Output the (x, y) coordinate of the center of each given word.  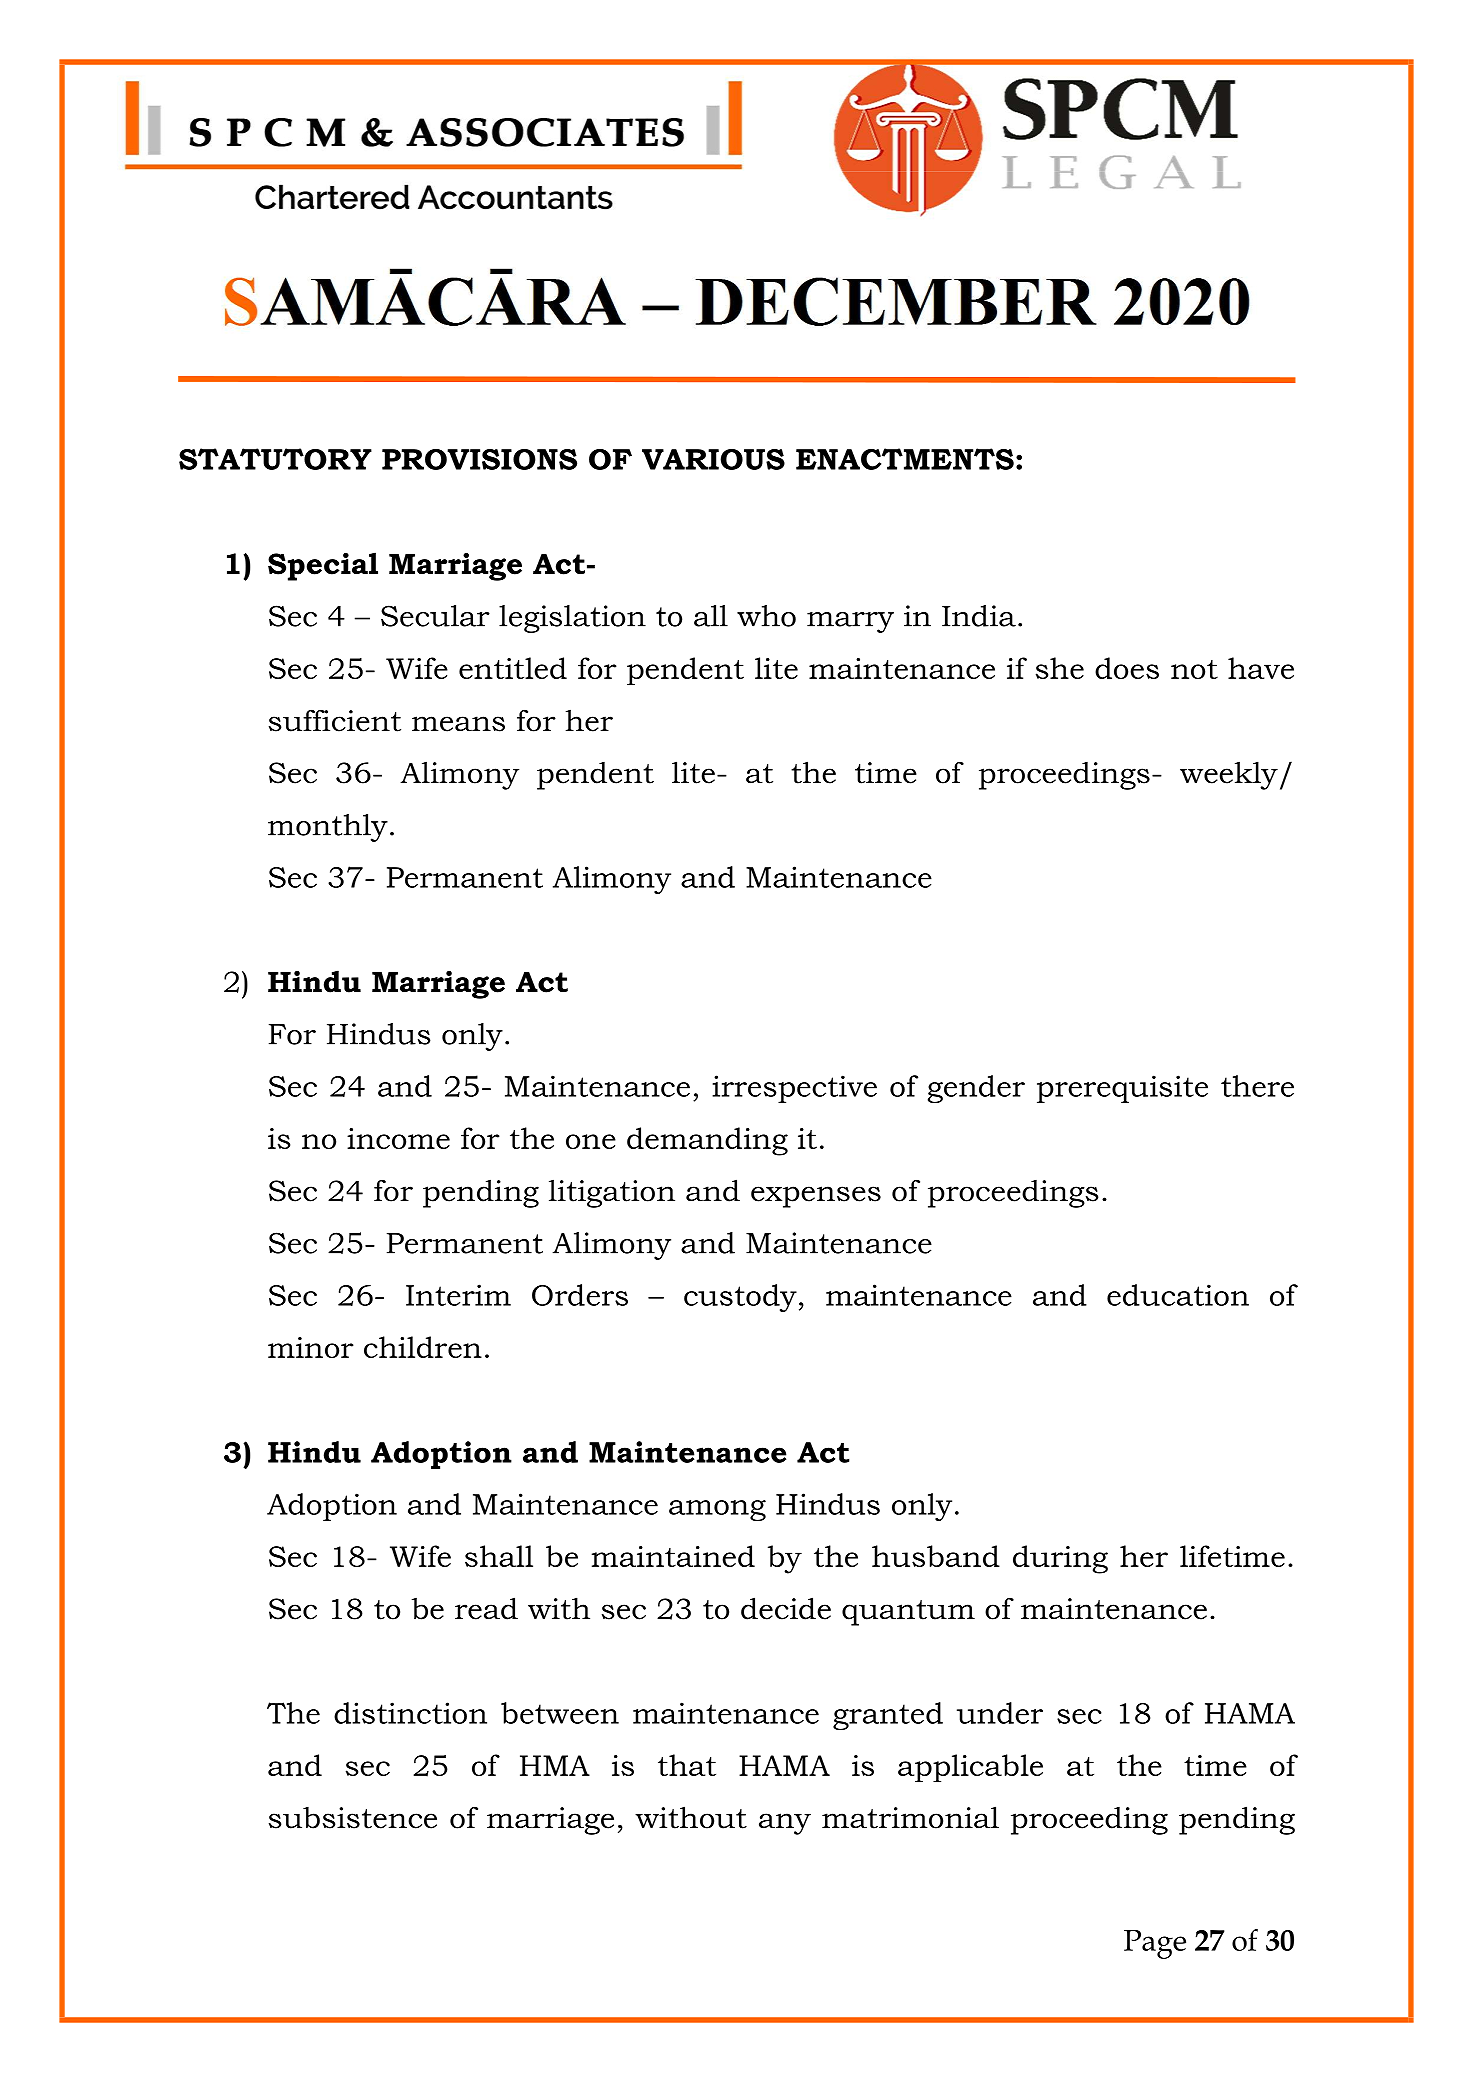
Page (1155, 1944)
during (1060, 1559)
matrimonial (910, 1817)
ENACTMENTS (905, 459)
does (1127, 668)
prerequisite (1122, 1089)
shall (499, 1556)
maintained (673, 1556)
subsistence (353, 1817)
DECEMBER (896, 301)
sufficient (335, 720)
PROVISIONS (479, 459)
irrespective (794, 1089)
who (766, 616)
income (398, 1138)
